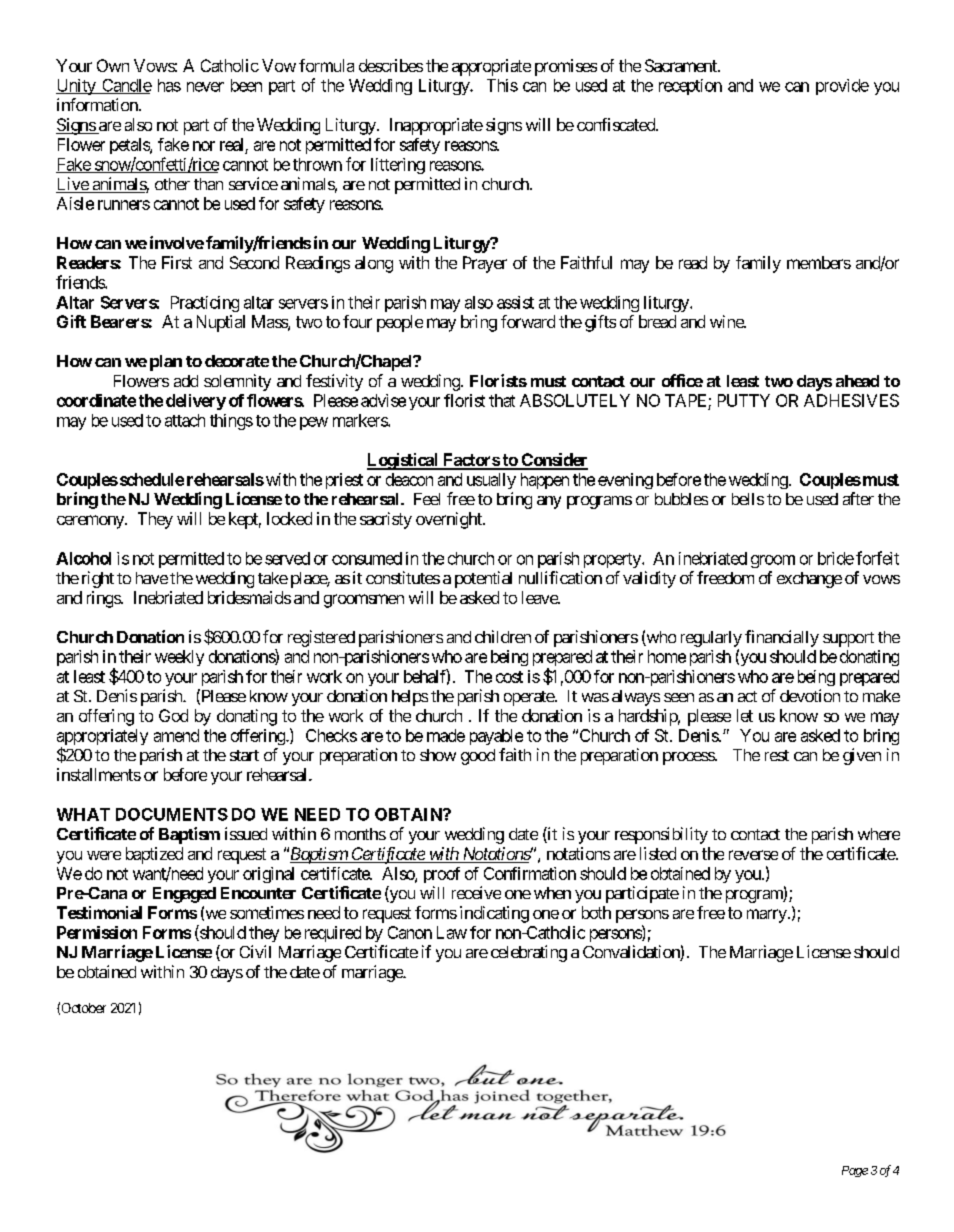  What do you see at coordinates (842, 87) in the screenshot?
I see `provide` at bounding box center [842, 87].
